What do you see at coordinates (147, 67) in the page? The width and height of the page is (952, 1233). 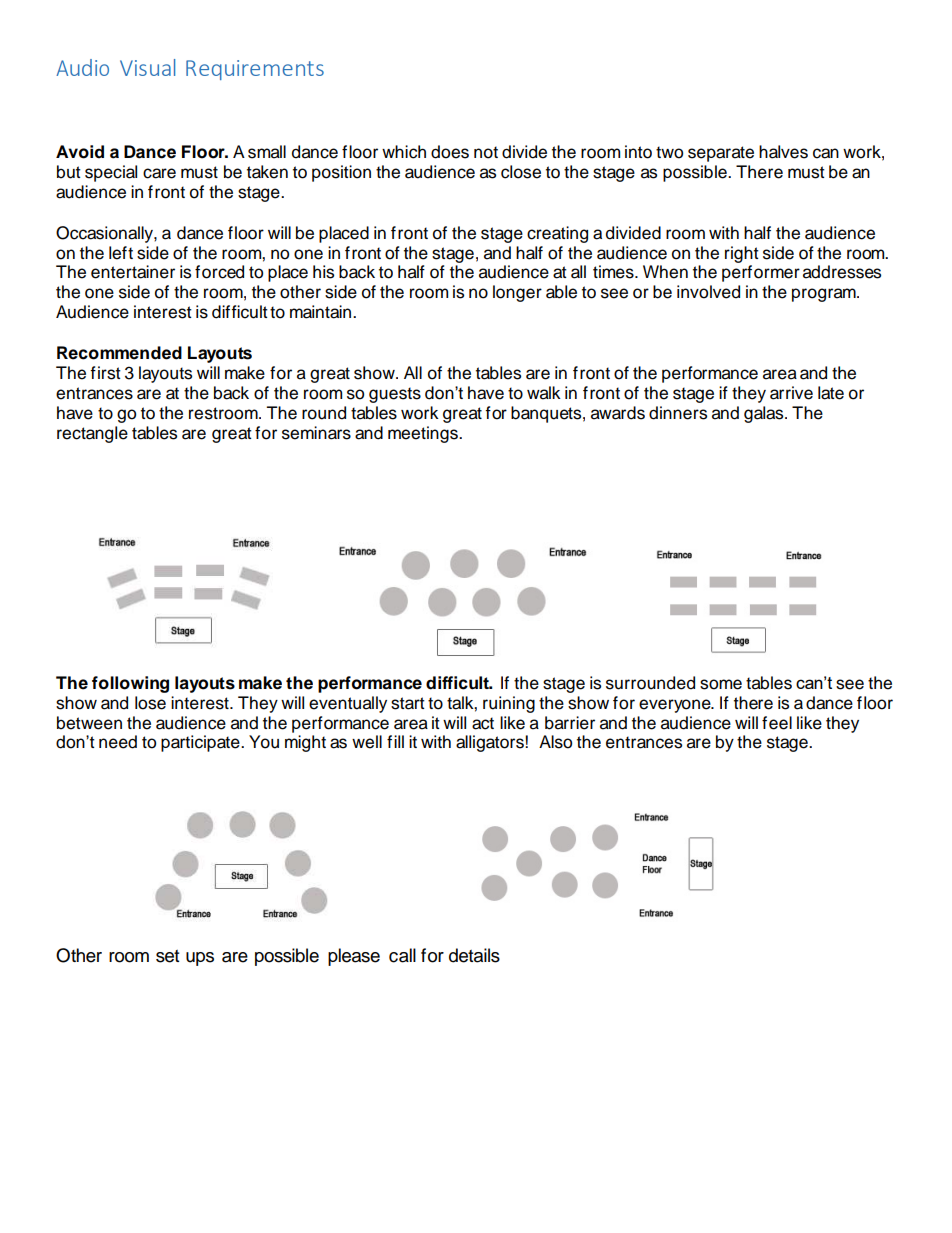 I see `Visual` at bounding box center [147, 67].
